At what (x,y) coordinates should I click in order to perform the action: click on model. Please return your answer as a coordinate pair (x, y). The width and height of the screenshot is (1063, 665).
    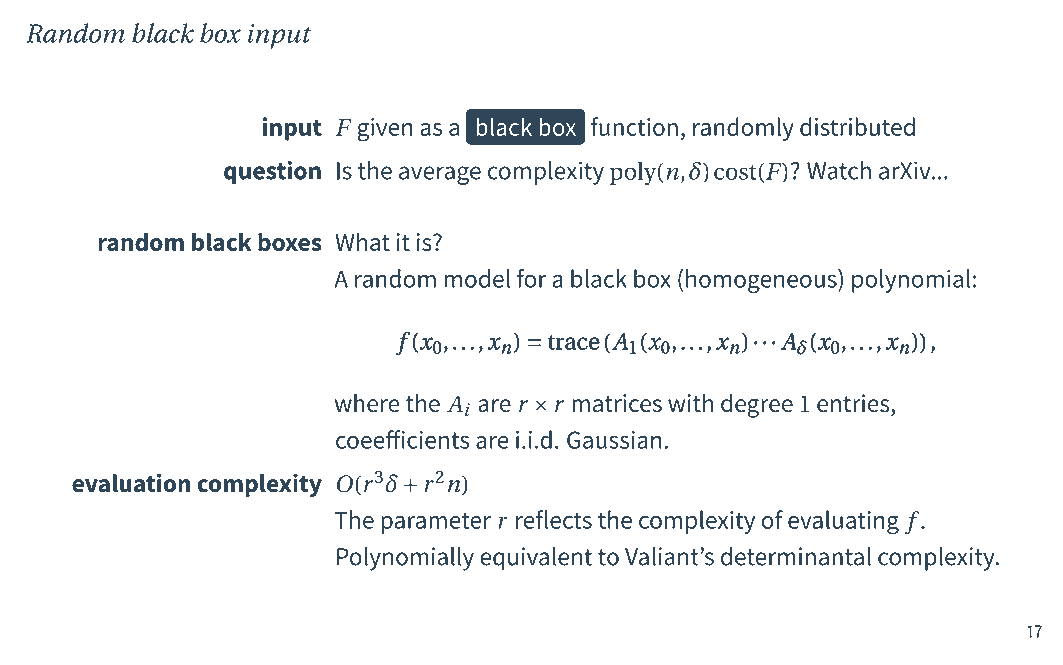
    Looking at the image, I should click on (477, 278).
